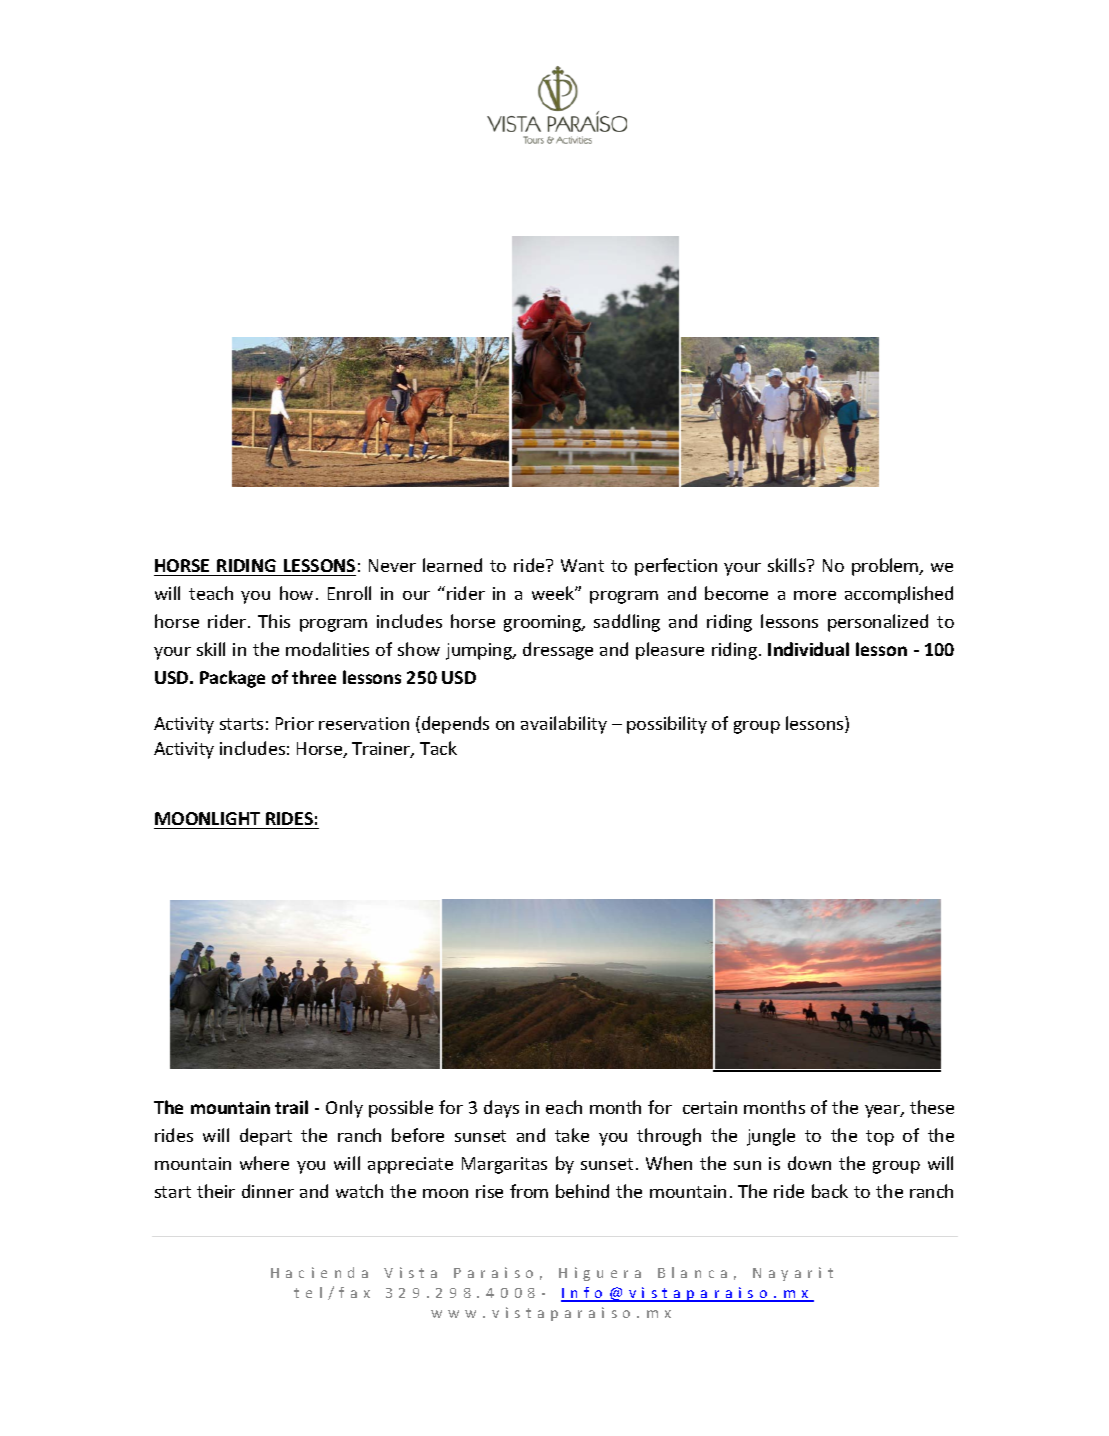  What do you see at coordinates (830, 1191) in the screenshot?
I see `back` at bounding box center [830, 1191].
